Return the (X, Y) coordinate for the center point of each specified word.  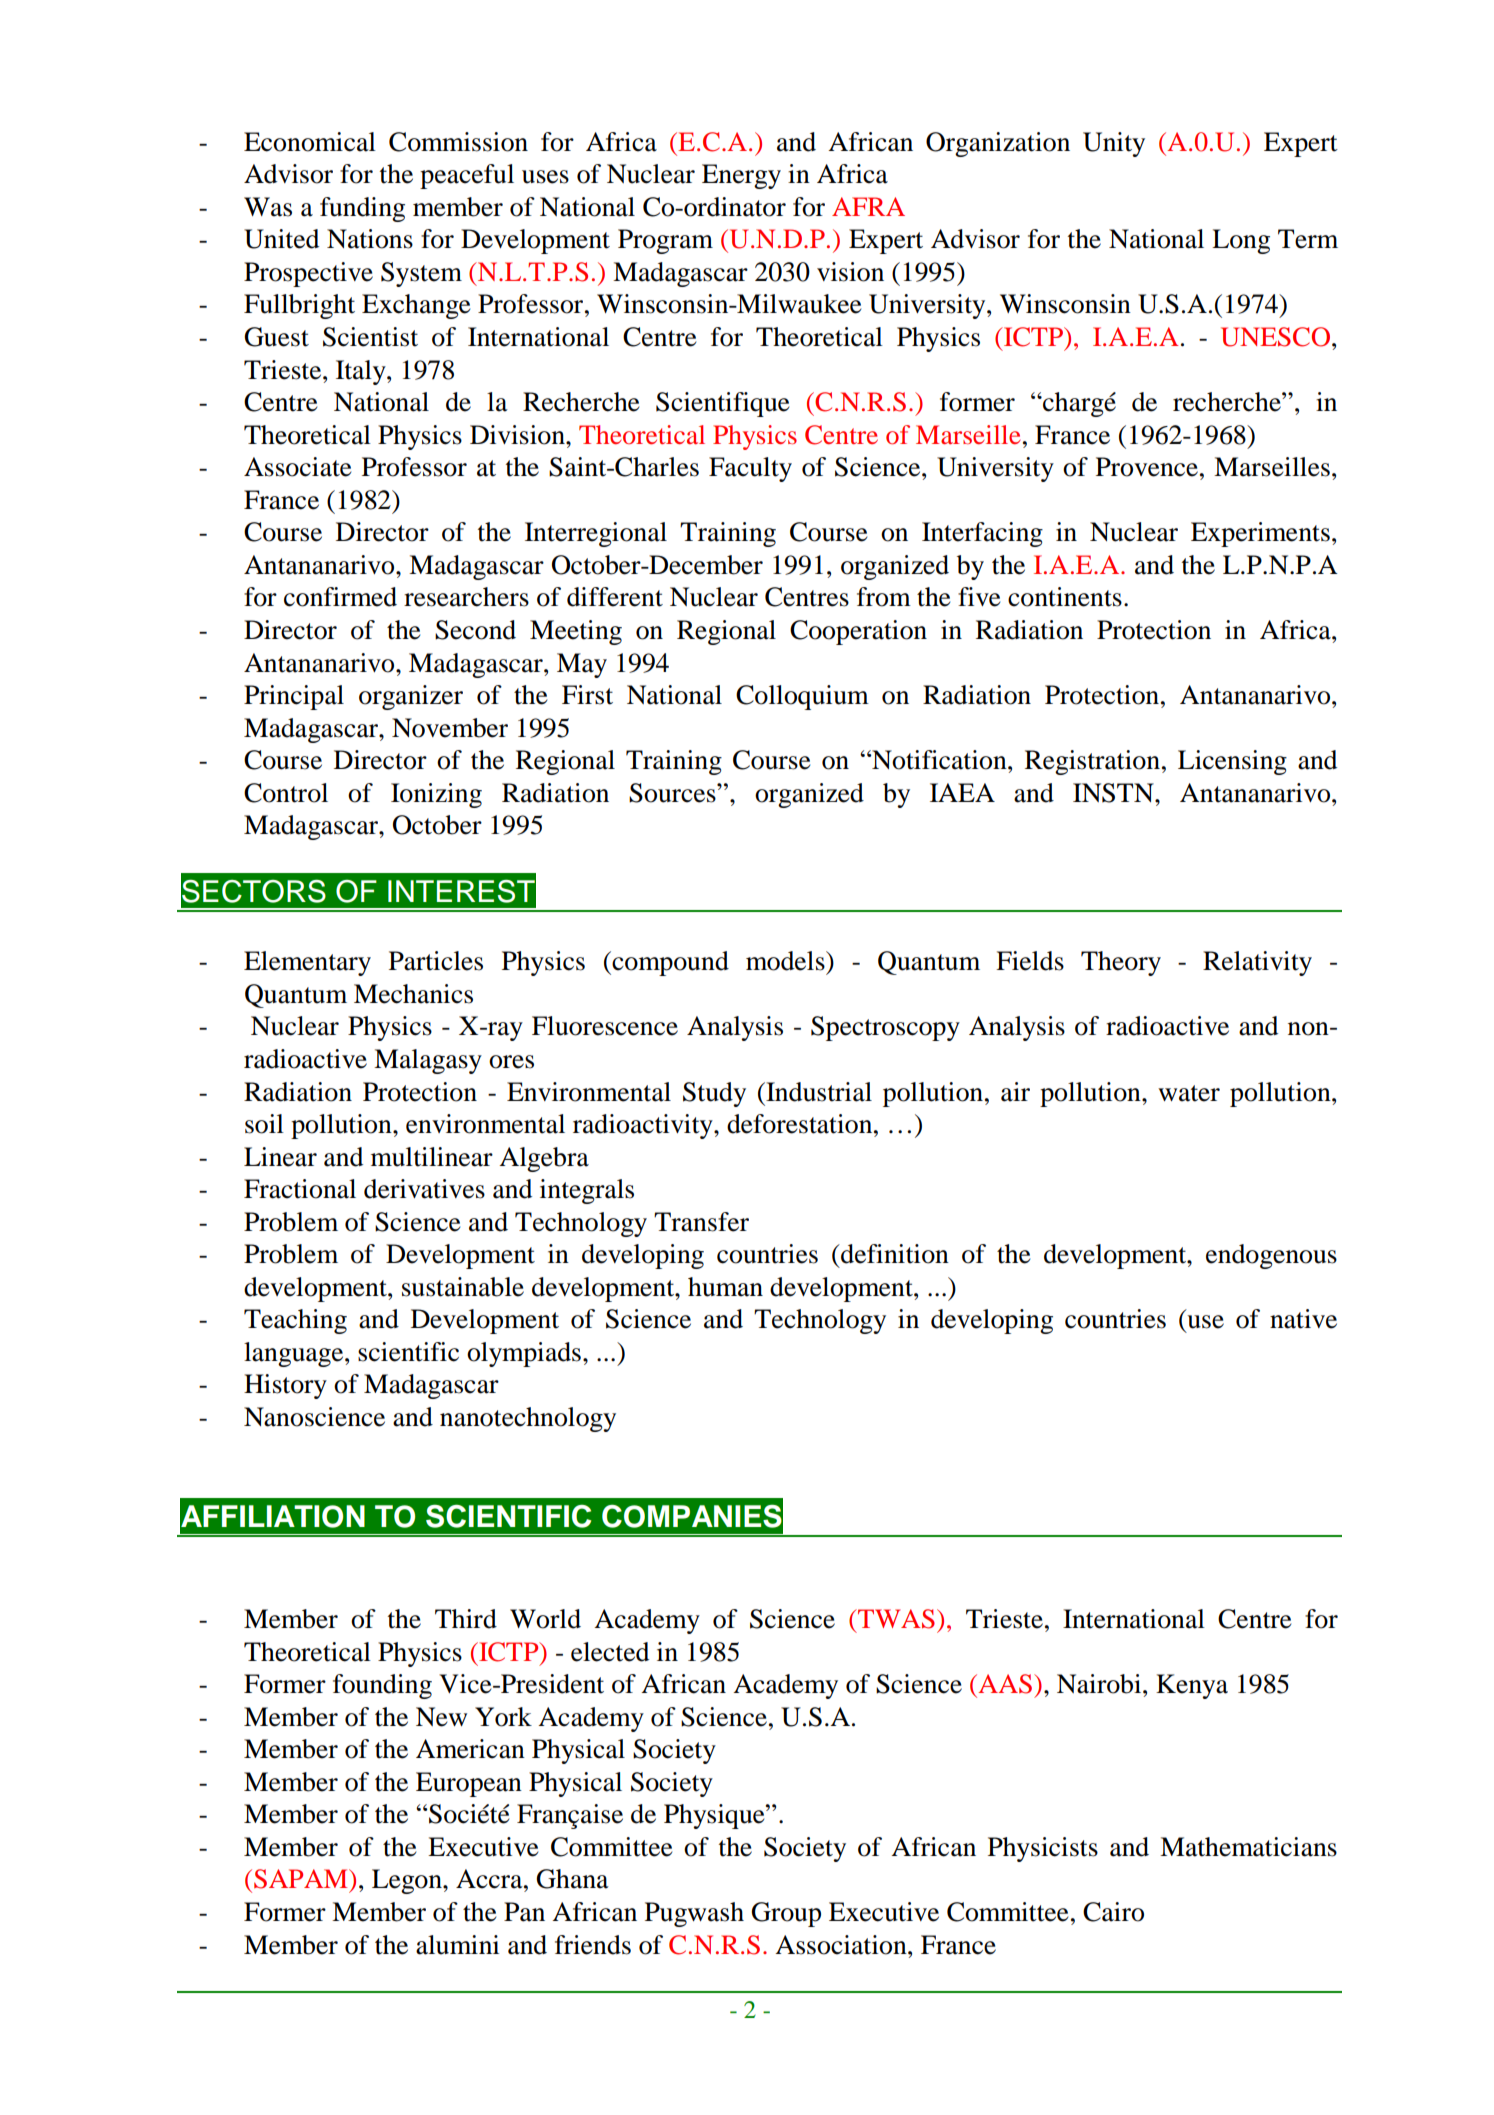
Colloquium (802, 697)
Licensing (1232, 762)
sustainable (463, 1287)
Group (786, 1914)
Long (1241, 241)
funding (362, 209)
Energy (741, 176)
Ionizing (436, 795)
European (469, 1784)
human (725, 1287)
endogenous (1271, 1256)
